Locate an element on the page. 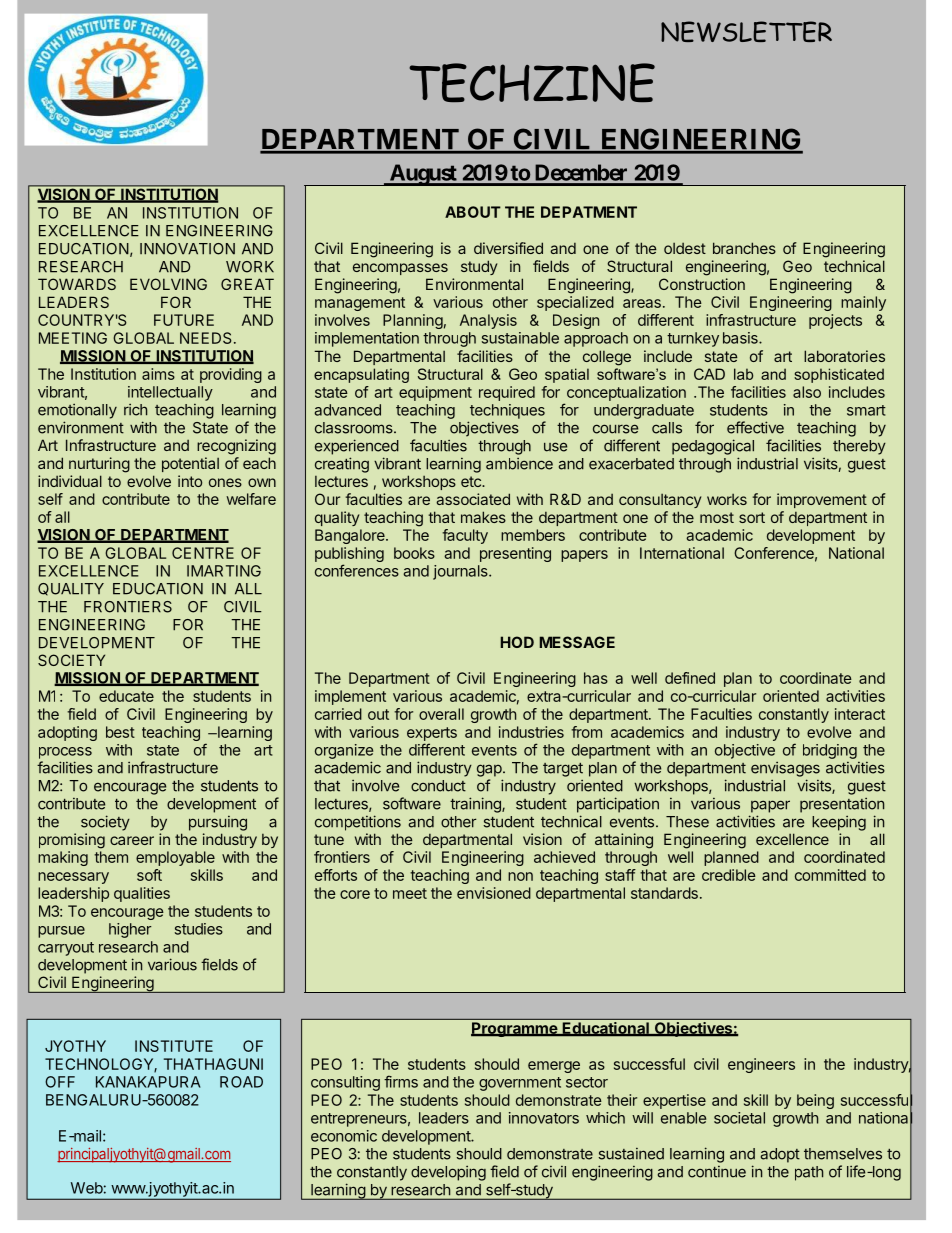 Image resolution: width=952 pixels, height=1233 pixels. Web is located at coordinates (87, 1188).
